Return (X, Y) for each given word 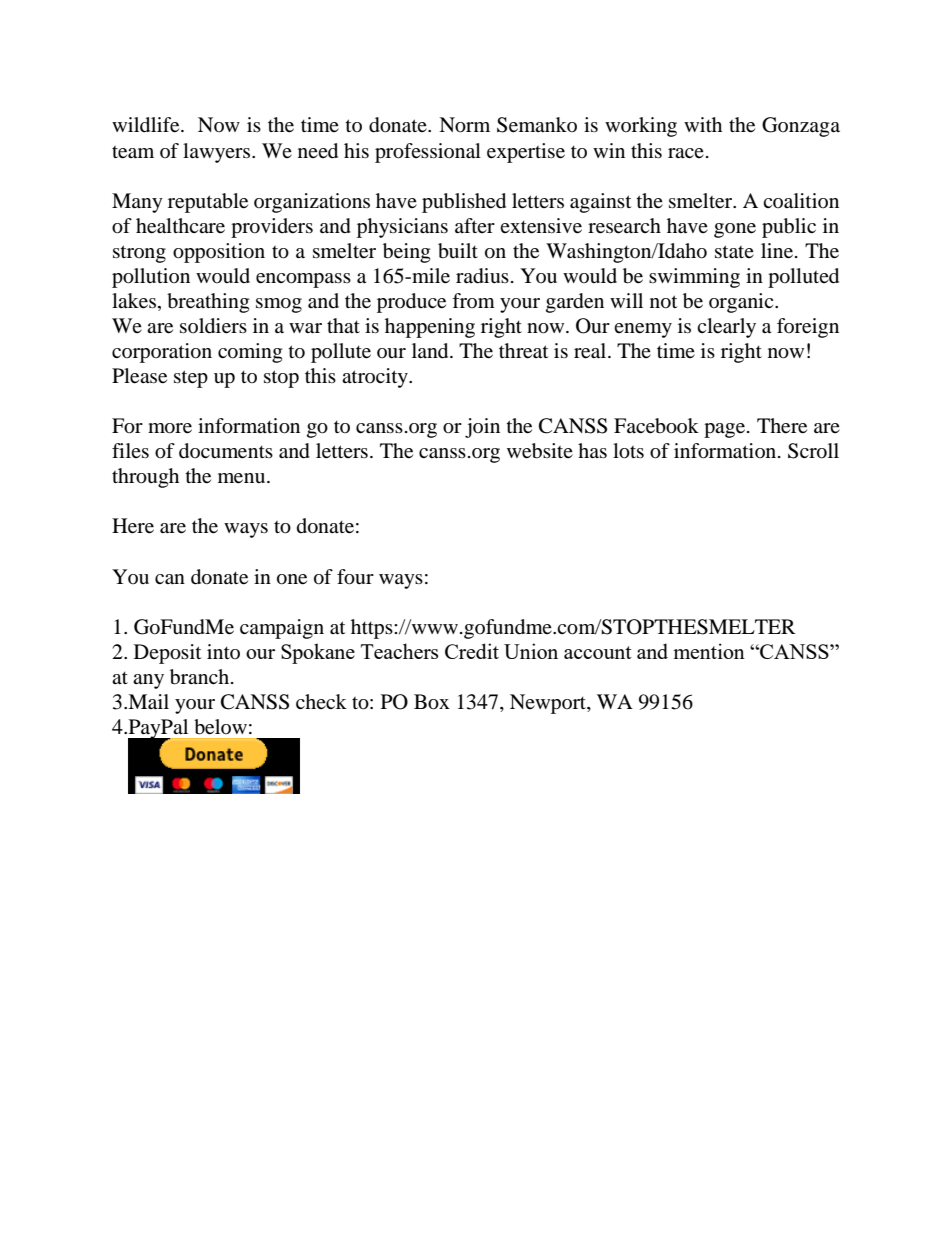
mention (709, 651)
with (703, 124)
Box (432, 702)
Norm (464, 125)
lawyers (218, 153)
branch (199, 677)
